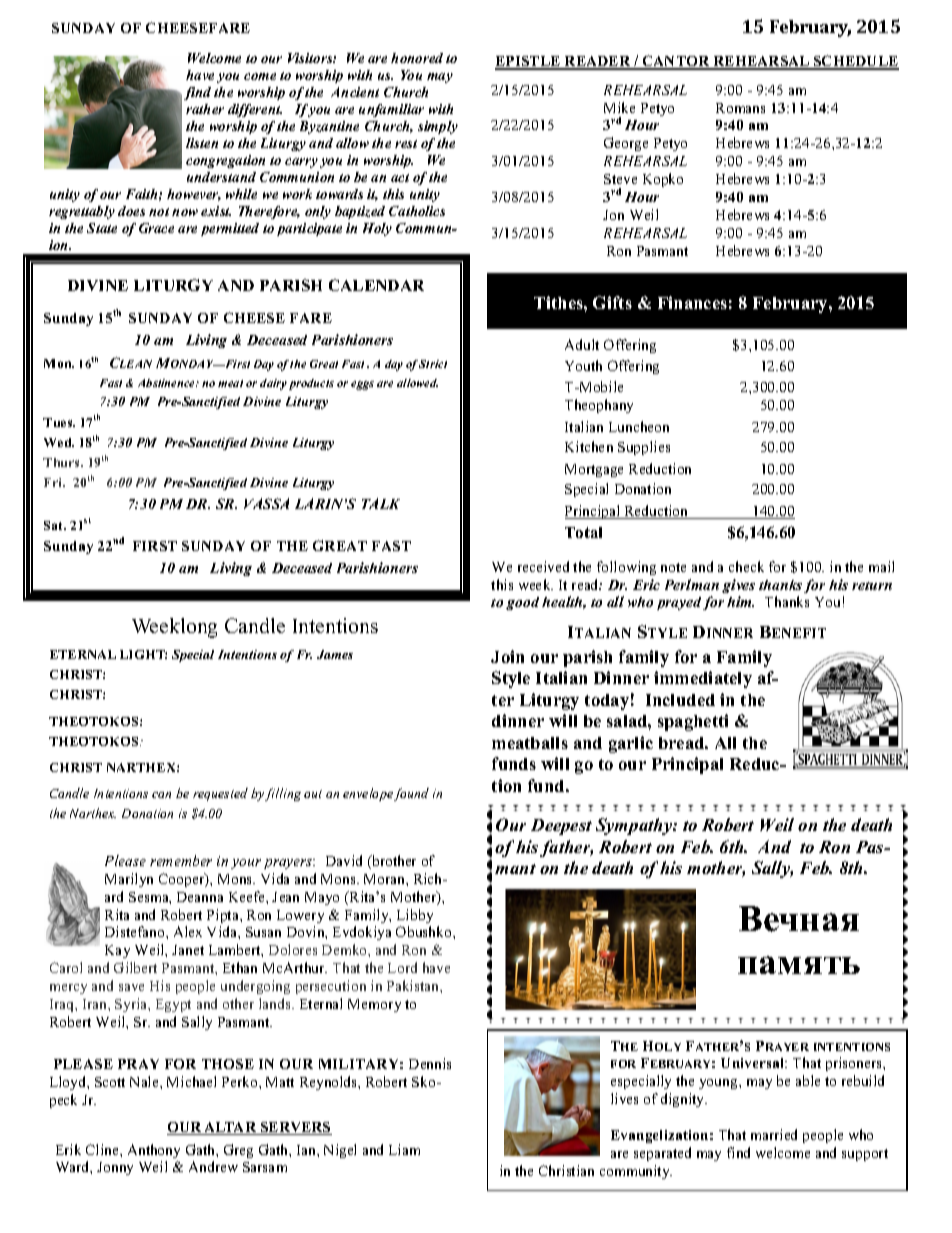 This page has height=1233, width=952. What do you see at coordinates (589, 446) in the page?
I see `Kitchen` at bounding box center [589, 446].
